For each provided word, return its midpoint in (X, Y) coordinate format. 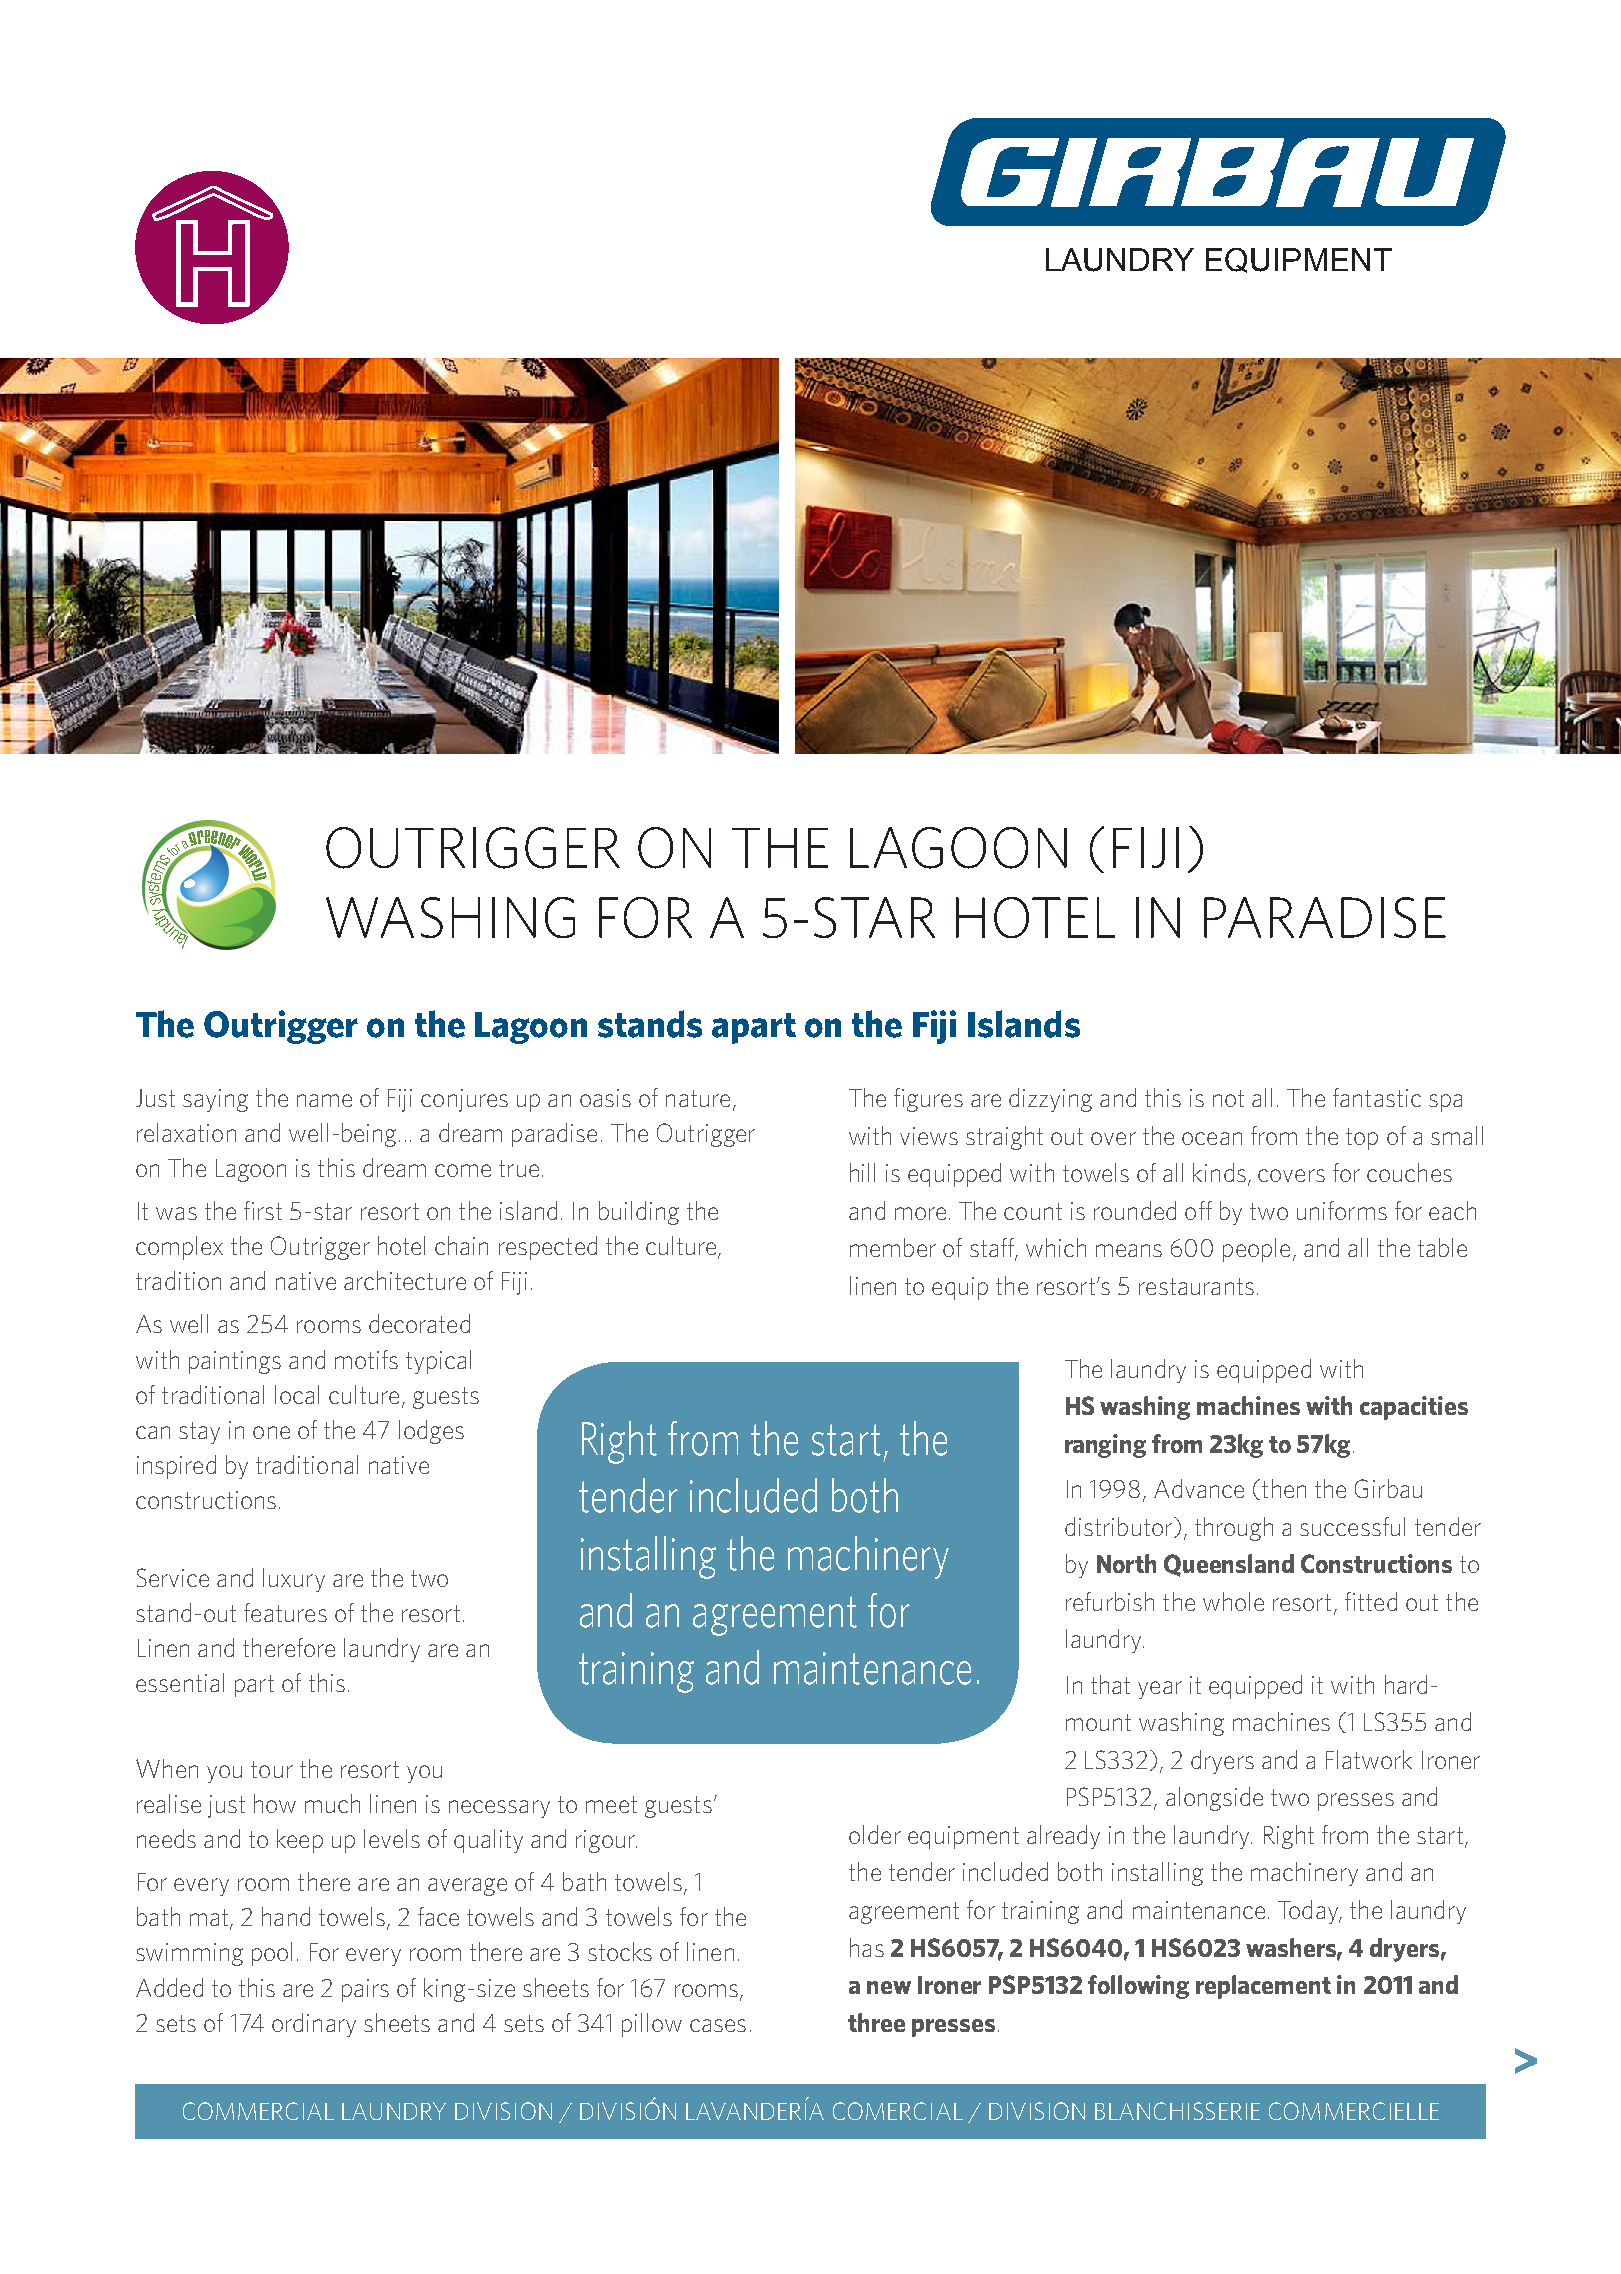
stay (199, 1433)
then (1284, 1488)
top (1362, 1139)
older (875, 1834)
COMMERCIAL (258, 2111)
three (876, 2022)
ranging (1105, 1446)
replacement (1263, 1987)
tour (272, 1769)
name (324, 1100)
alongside (1214, 1799)
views (929, 1136)
